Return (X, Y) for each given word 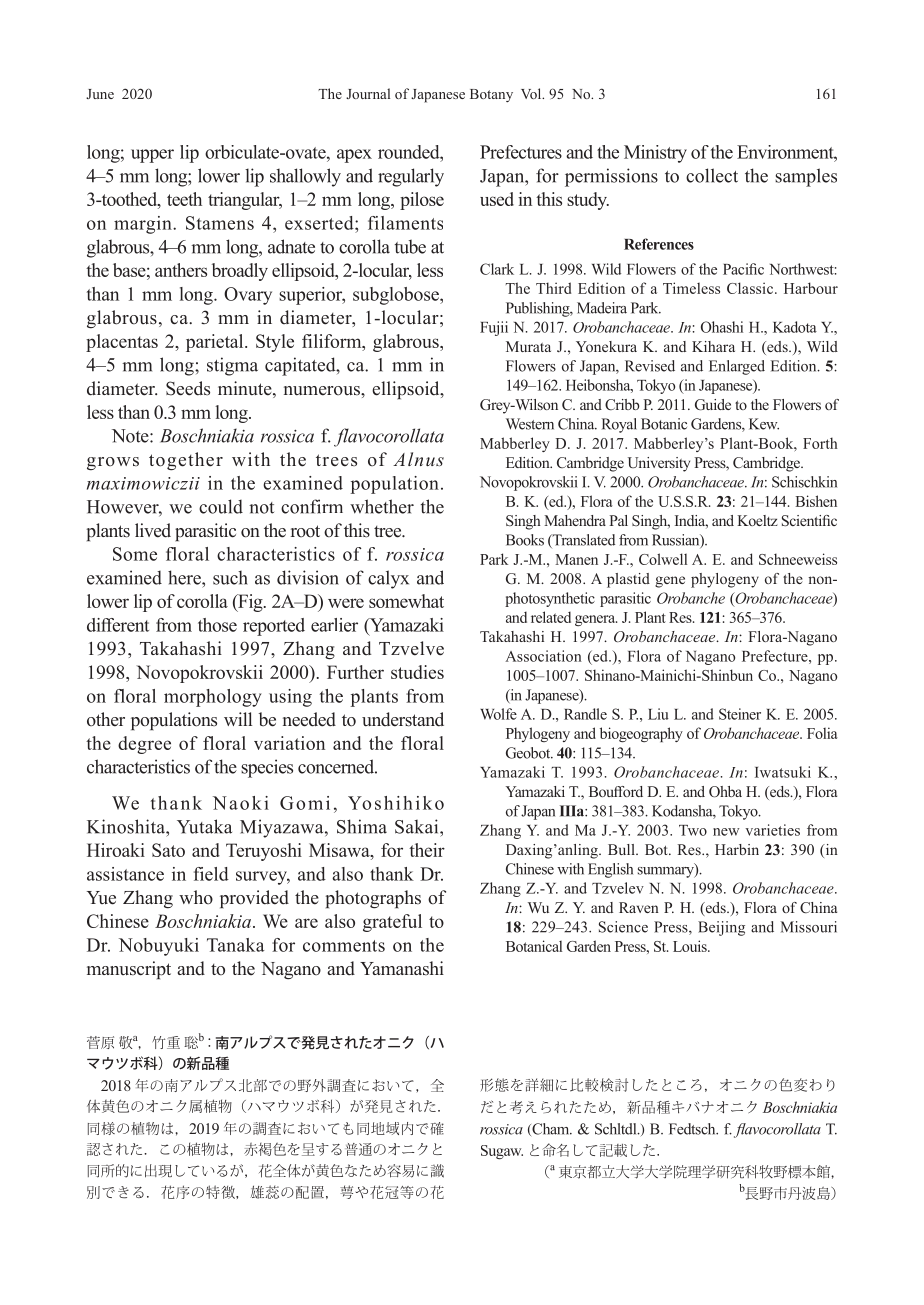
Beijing (721, 928)
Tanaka (236, 945)
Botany (491, 95)
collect (712, 175)
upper (152, 156)
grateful (392, 923)
